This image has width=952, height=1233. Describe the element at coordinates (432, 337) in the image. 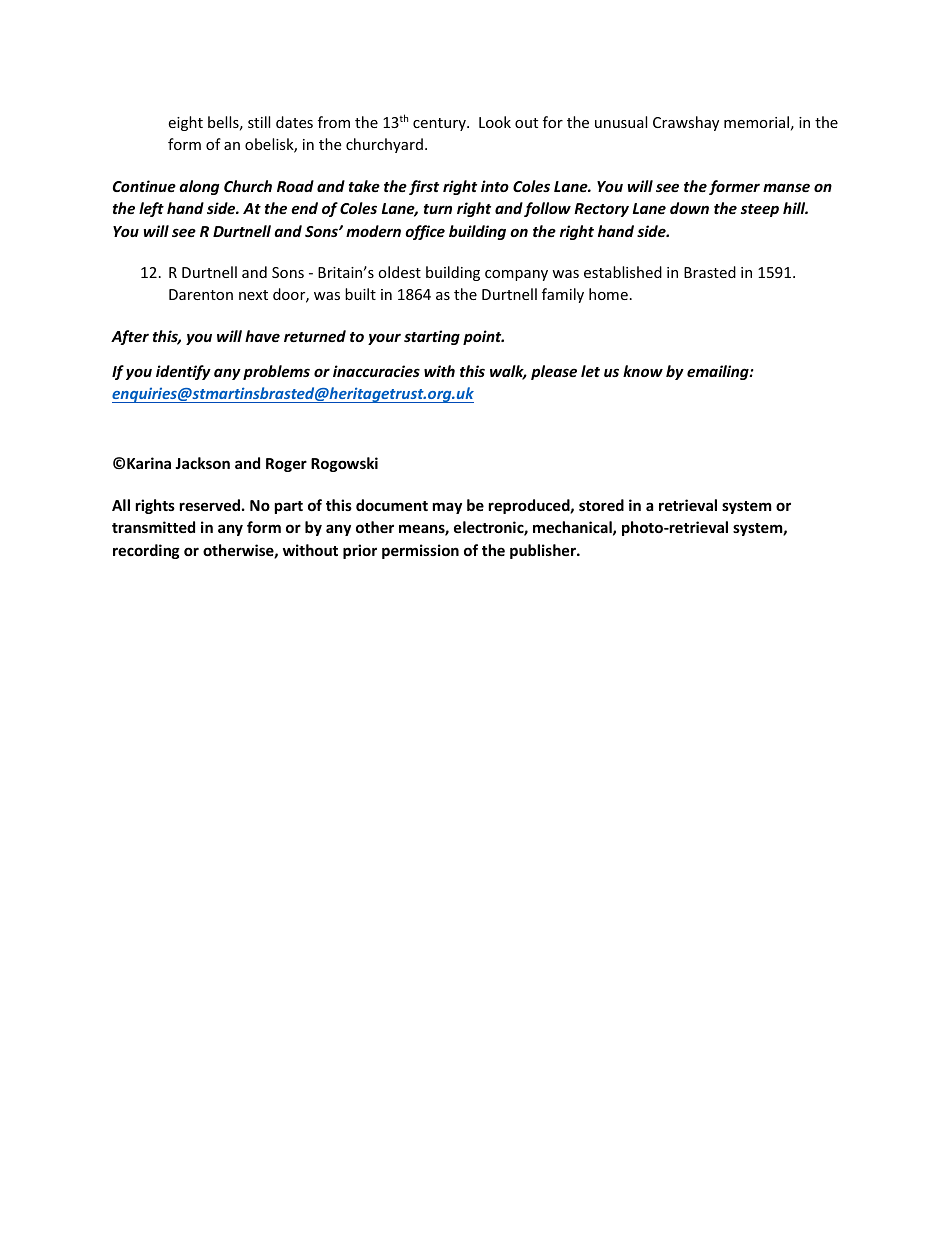

I see `starting` at that location.
